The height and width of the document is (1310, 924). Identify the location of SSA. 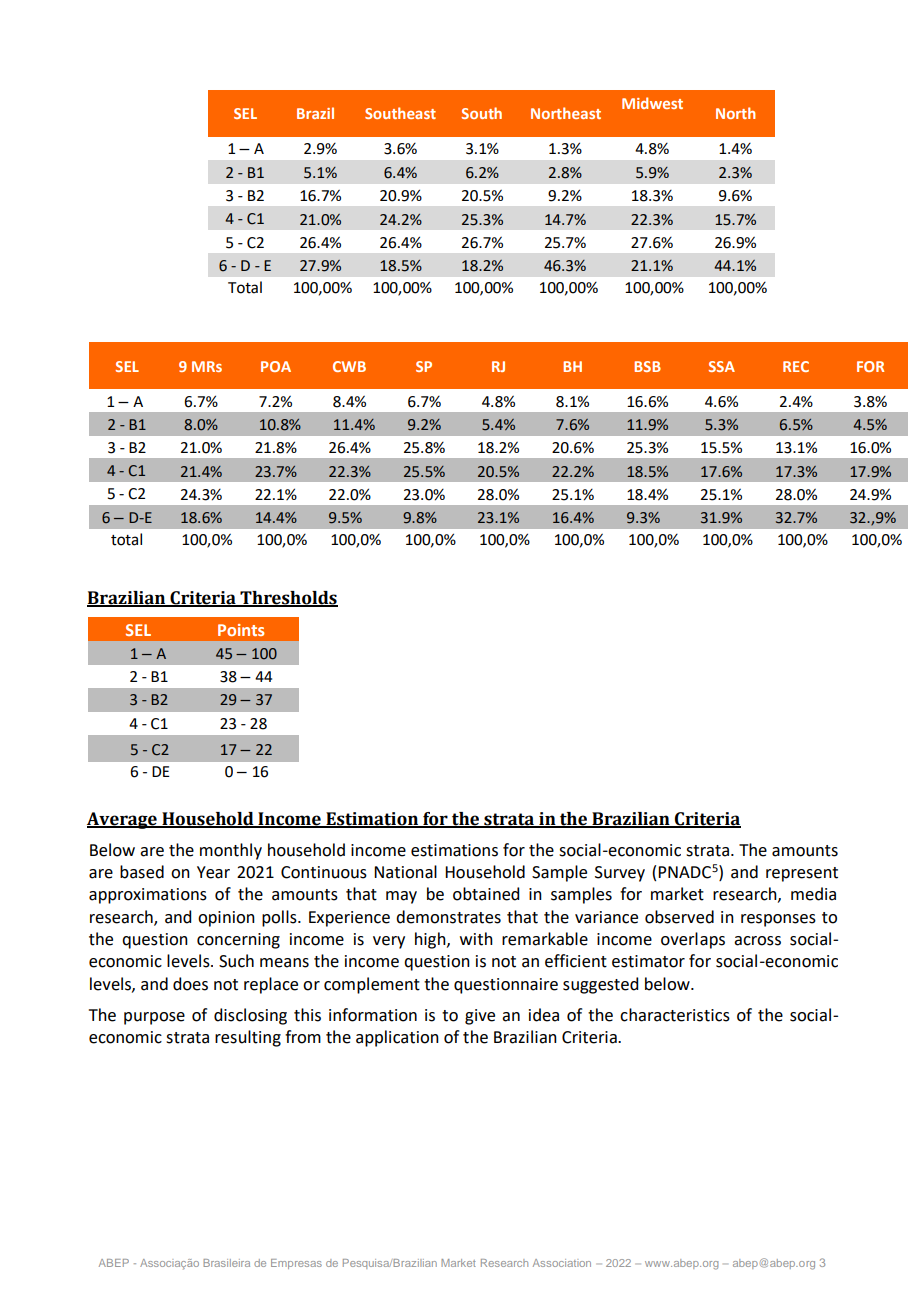
(721, 366).
